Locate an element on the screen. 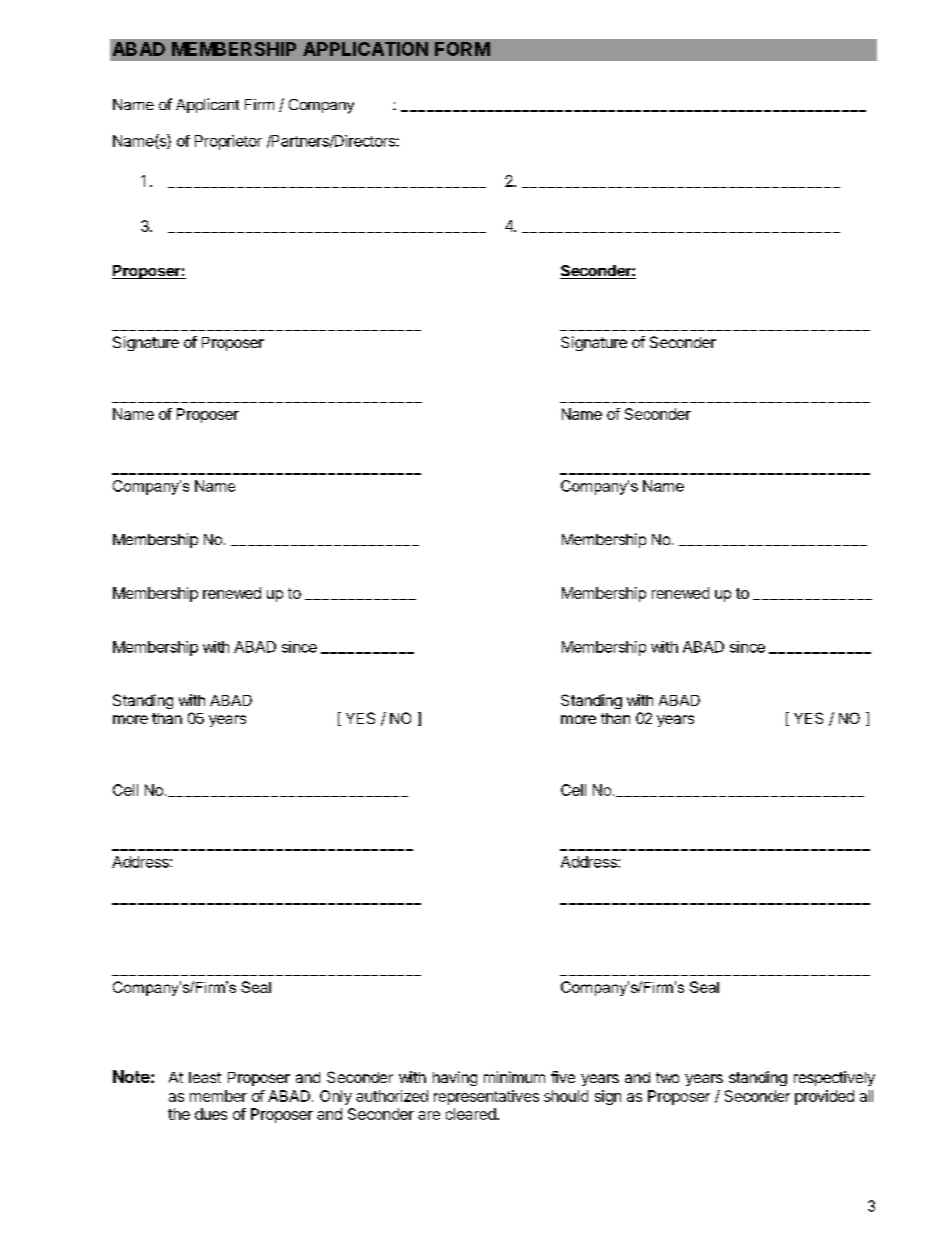  Proprietor is located at coordinates (228, 142).
